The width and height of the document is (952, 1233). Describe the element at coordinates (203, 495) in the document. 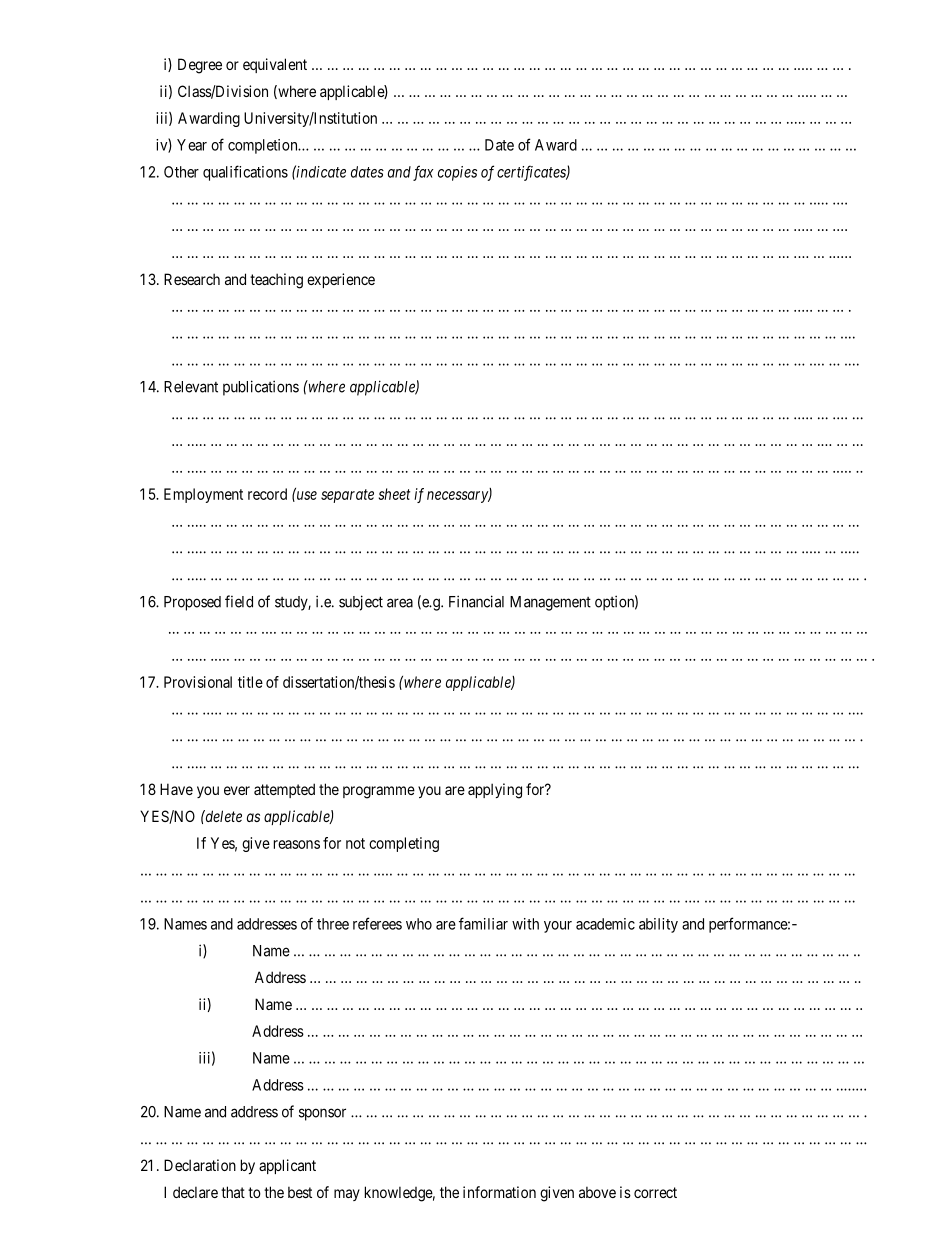

I see `Employment` at that location.
